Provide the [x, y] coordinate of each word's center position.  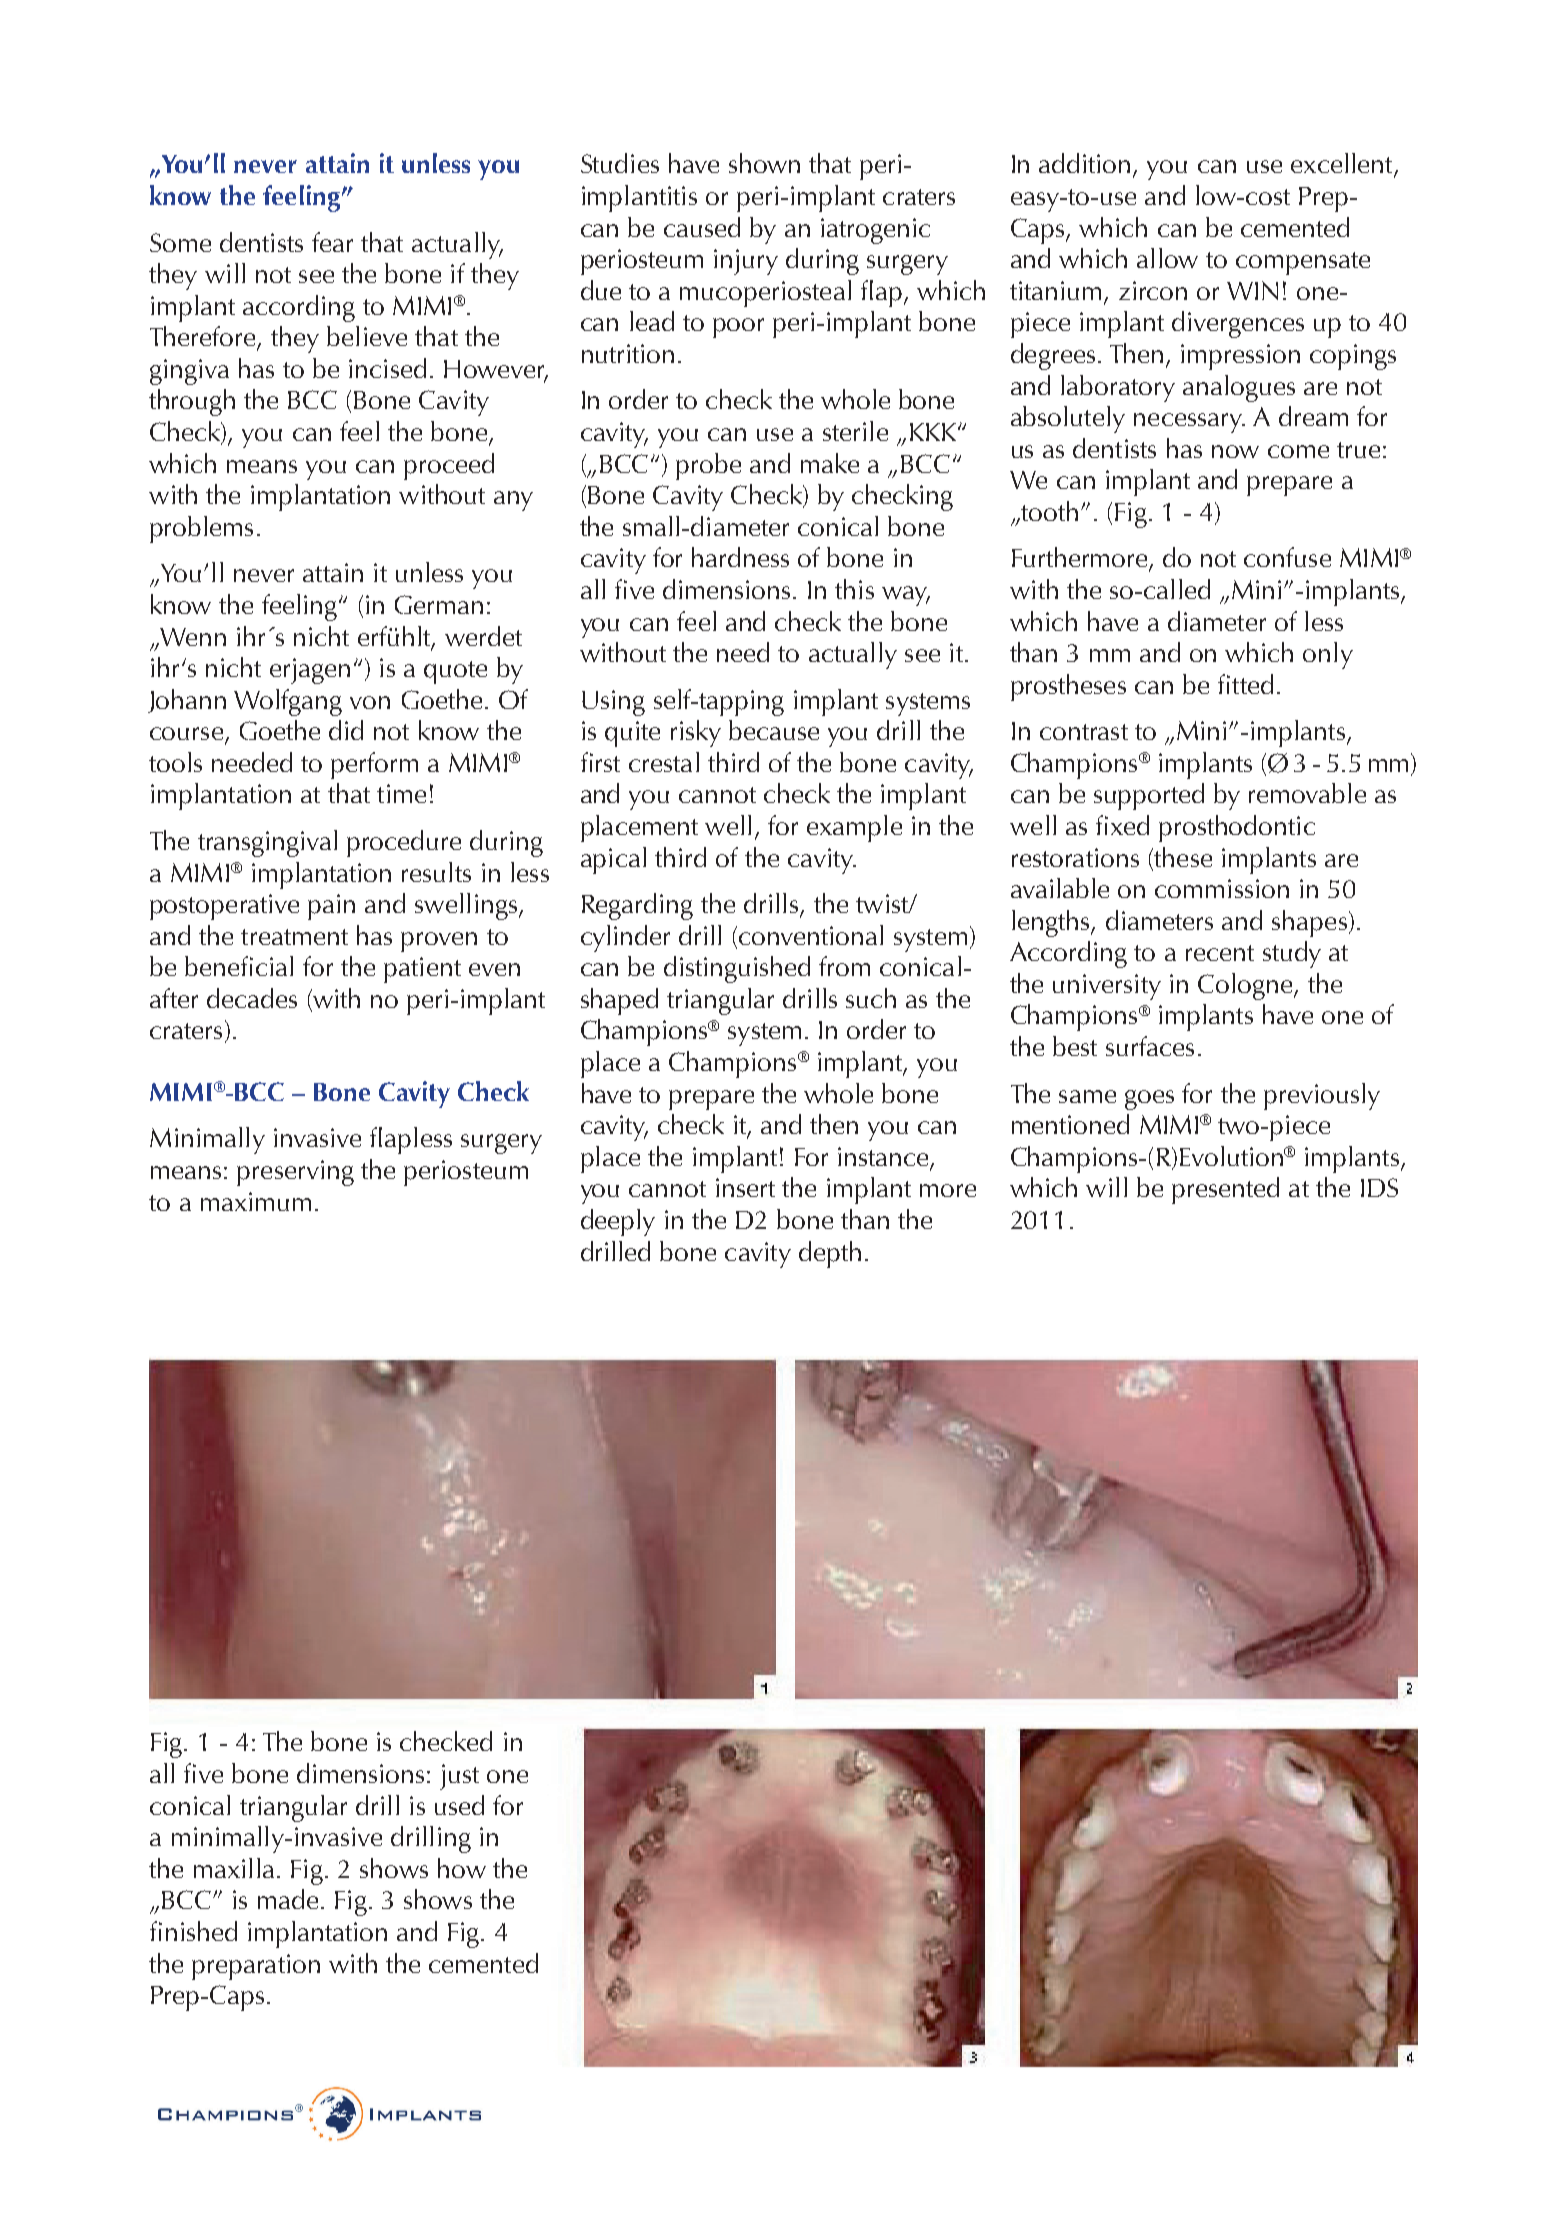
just [459, 1777]
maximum [256, 1201]
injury [746, 262]
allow [1167, 258]
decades [252, 998]
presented [1225, 1190]
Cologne [1246, 986]
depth [830, 1254]
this [854, 589]
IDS [1379, 1187]
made [288, 1899]
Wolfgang [288, 702]
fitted [1245, 684]
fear [332, 242]
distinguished [737, 969]
